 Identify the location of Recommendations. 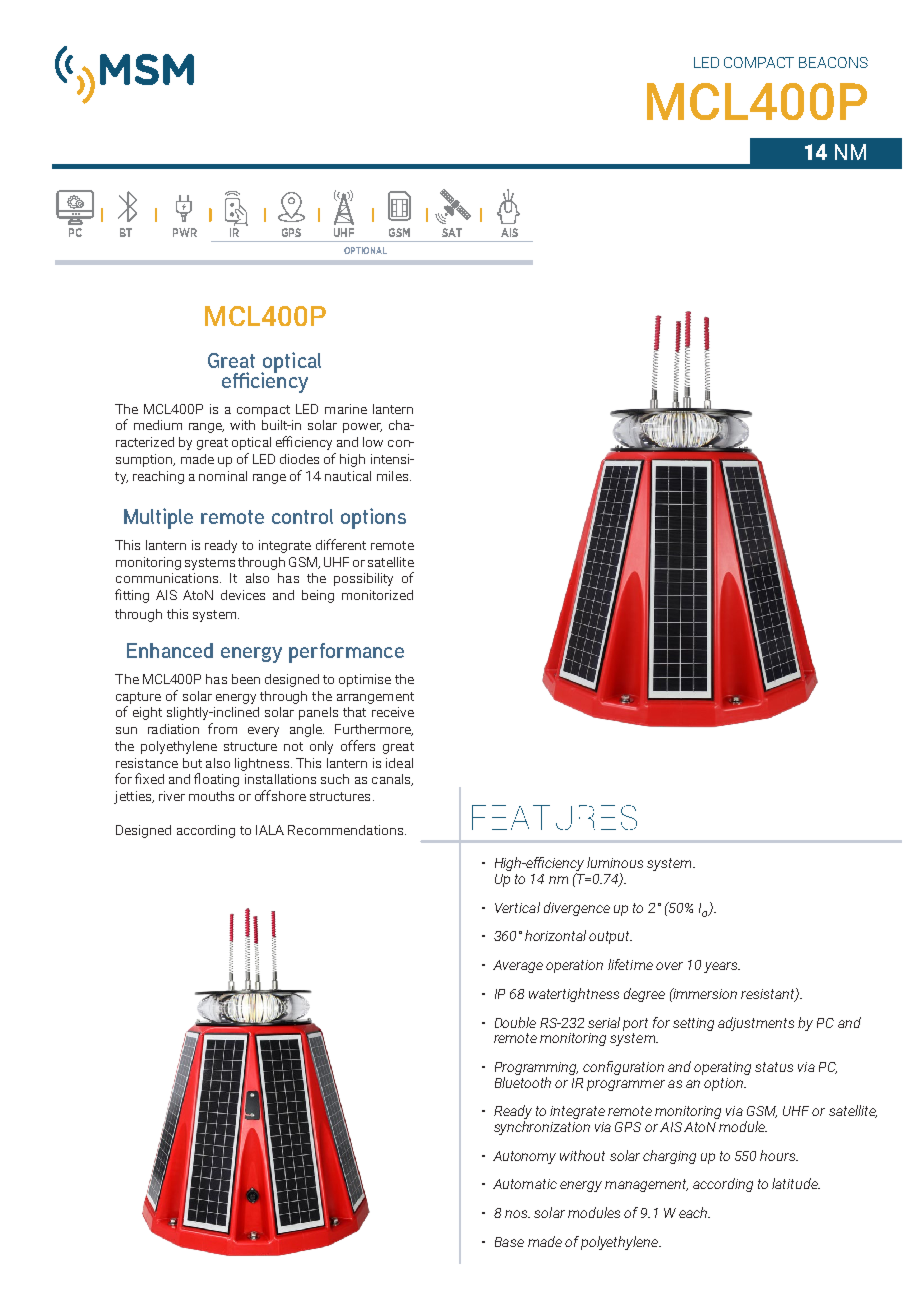
(345, 830).
